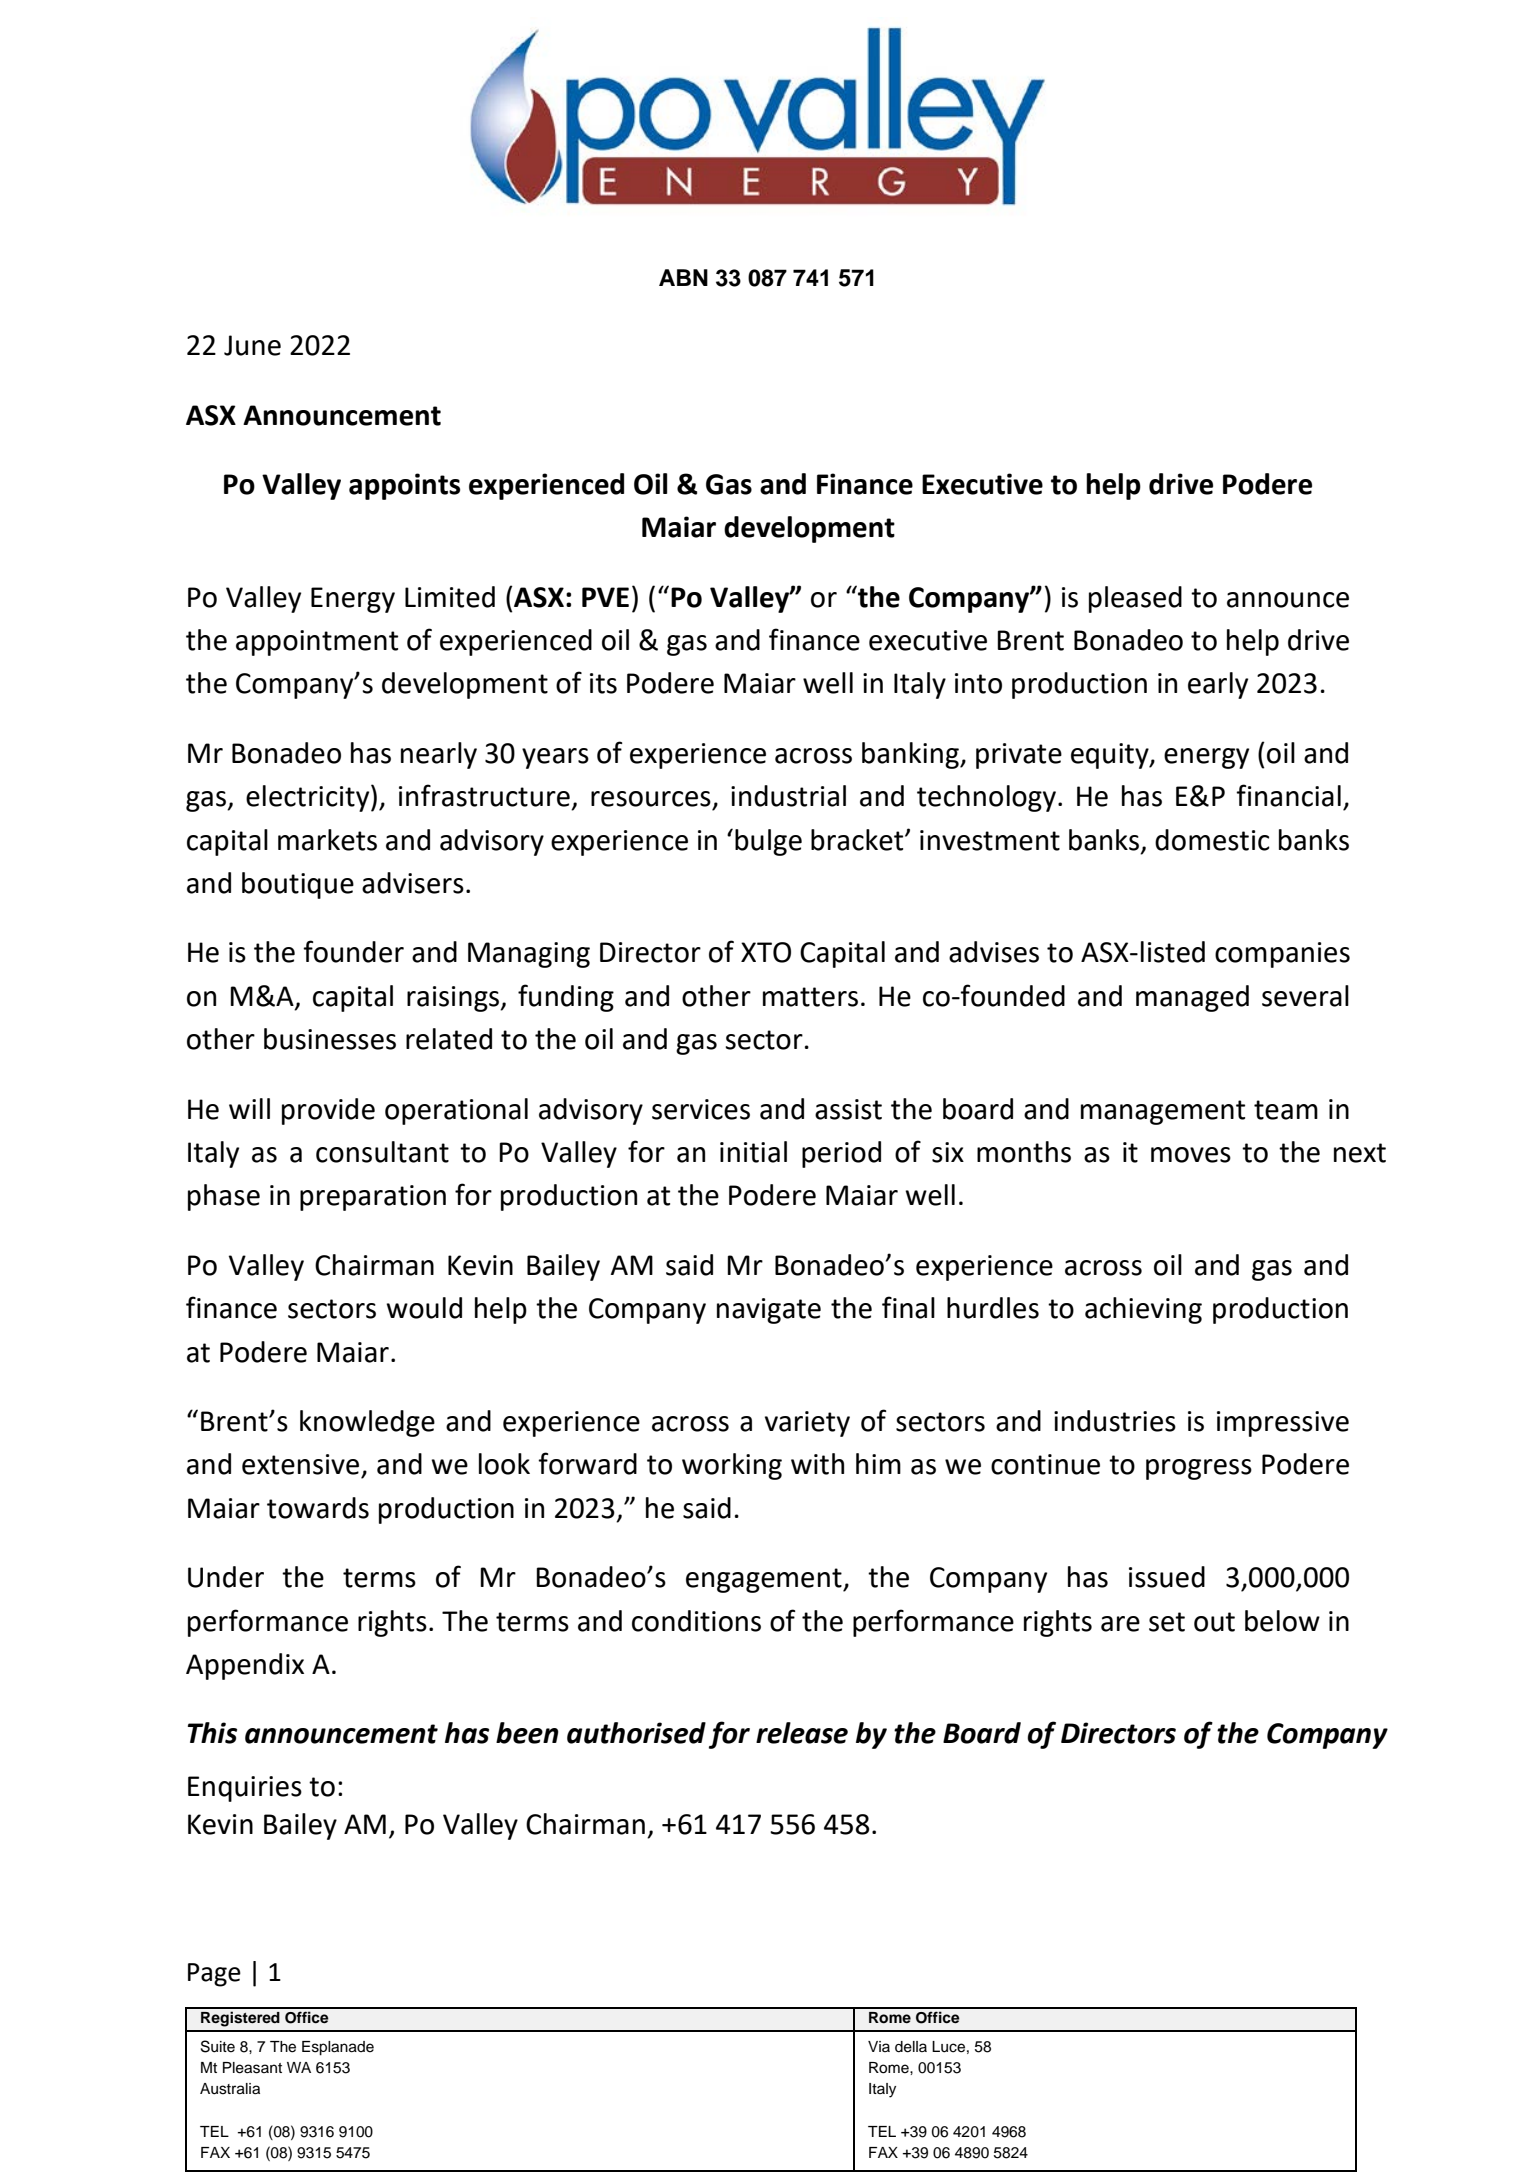  What do you see at coordinates (252, 2068) in the page?
I see `Pleasant` at bounding box center [252, 2068].
